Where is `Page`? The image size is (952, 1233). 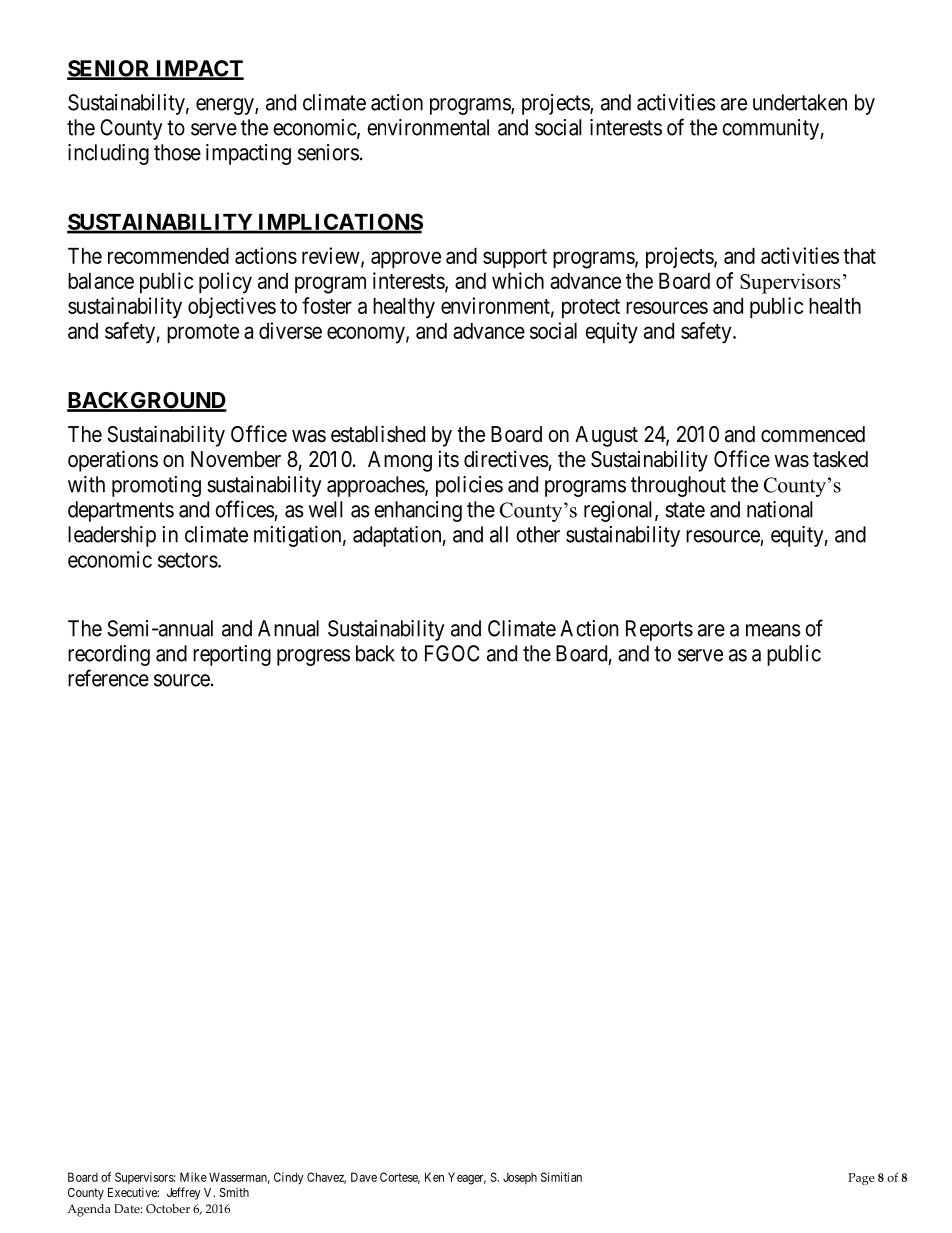
Page is located at coordinates (861, 1179).
